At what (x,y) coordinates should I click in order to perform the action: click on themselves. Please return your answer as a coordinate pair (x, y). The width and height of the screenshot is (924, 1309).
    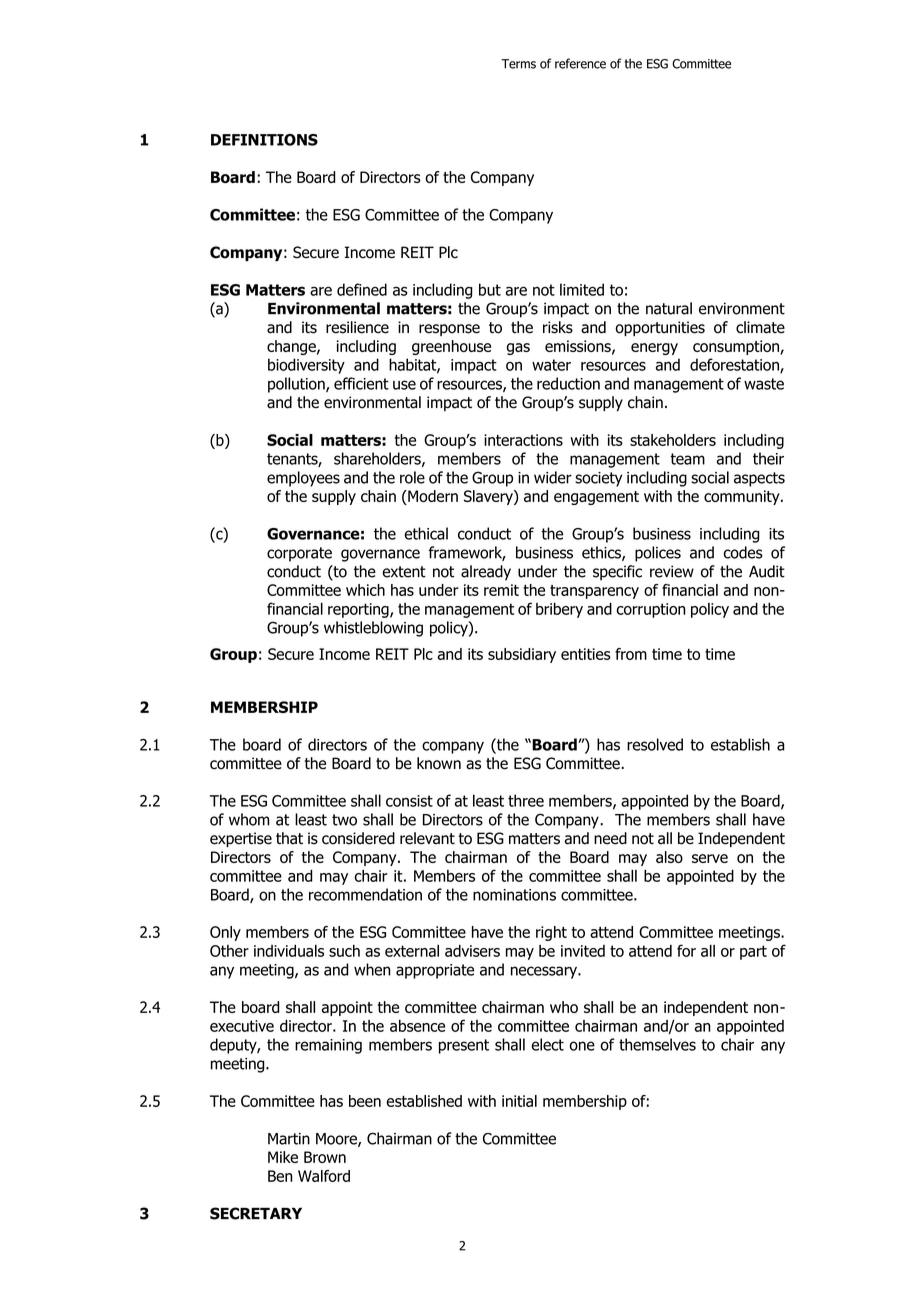
    Looking at the image, I should click on (657, 1044).
